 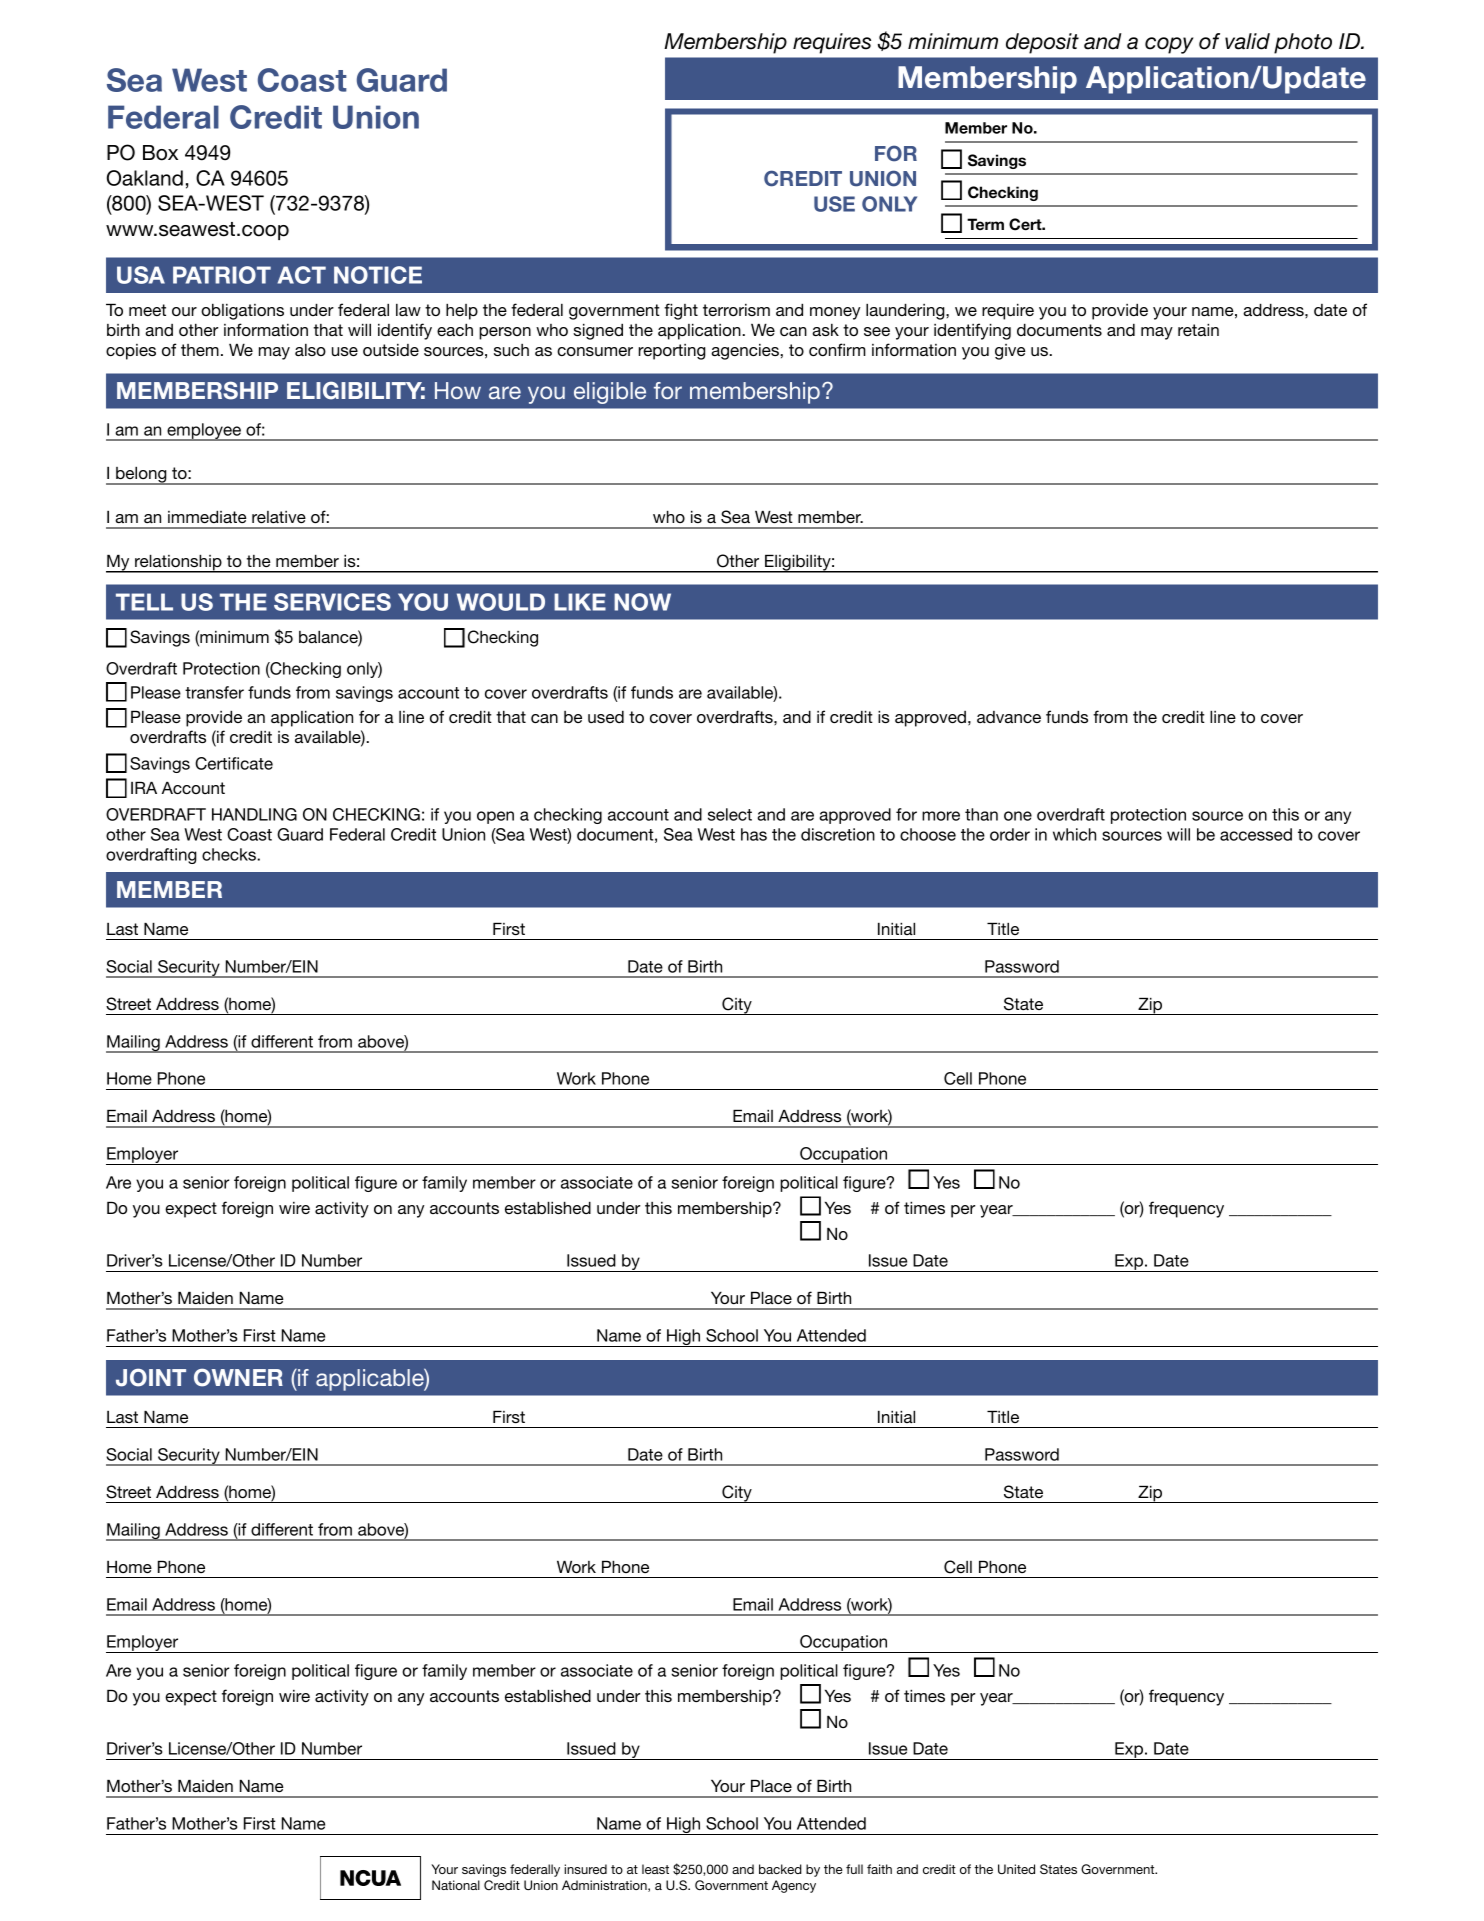 I want to click on National, so click(x=456, y=1885).
